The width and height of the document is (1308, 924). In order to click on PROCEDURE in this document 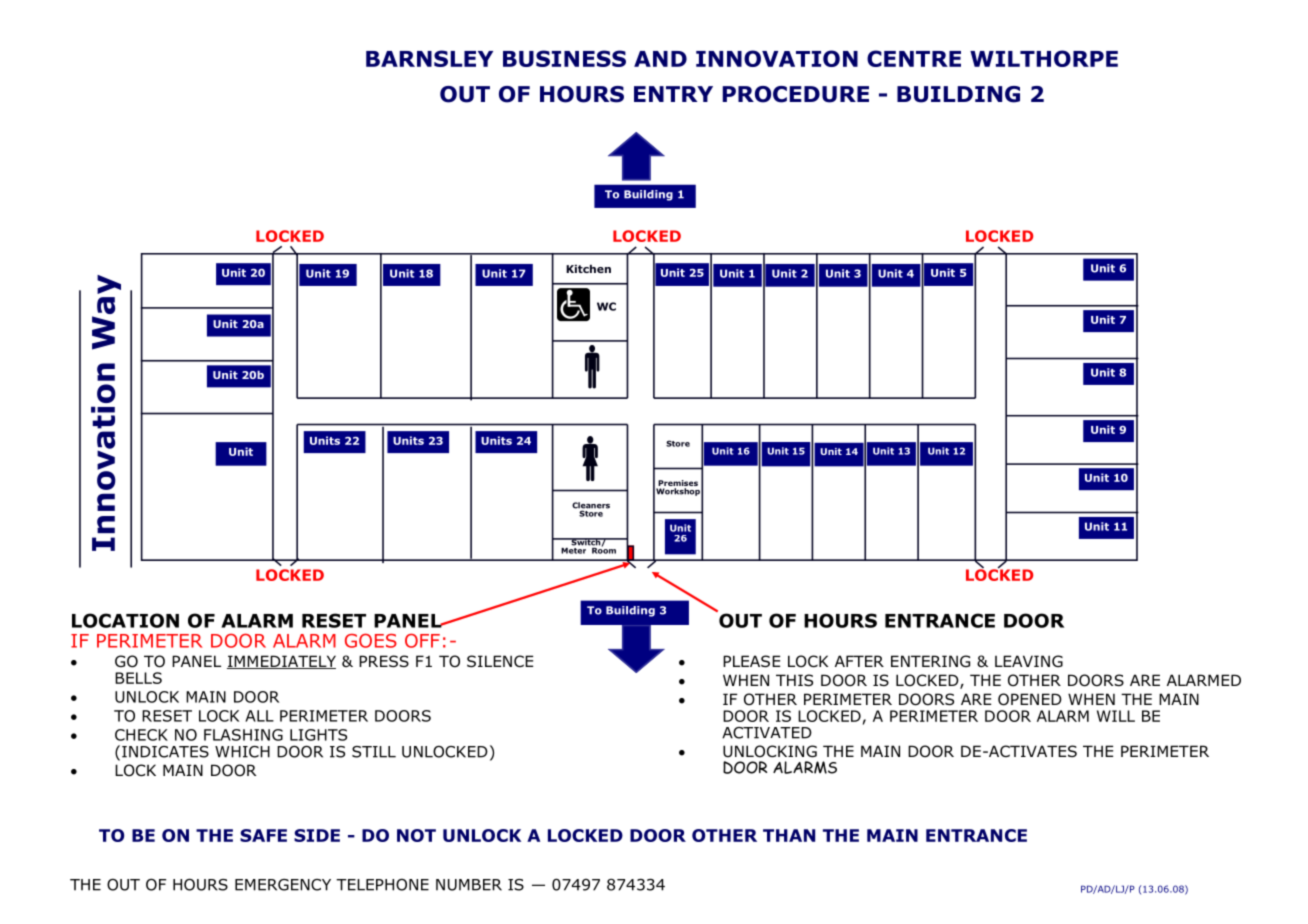, I will do `click(795, 94)`.
